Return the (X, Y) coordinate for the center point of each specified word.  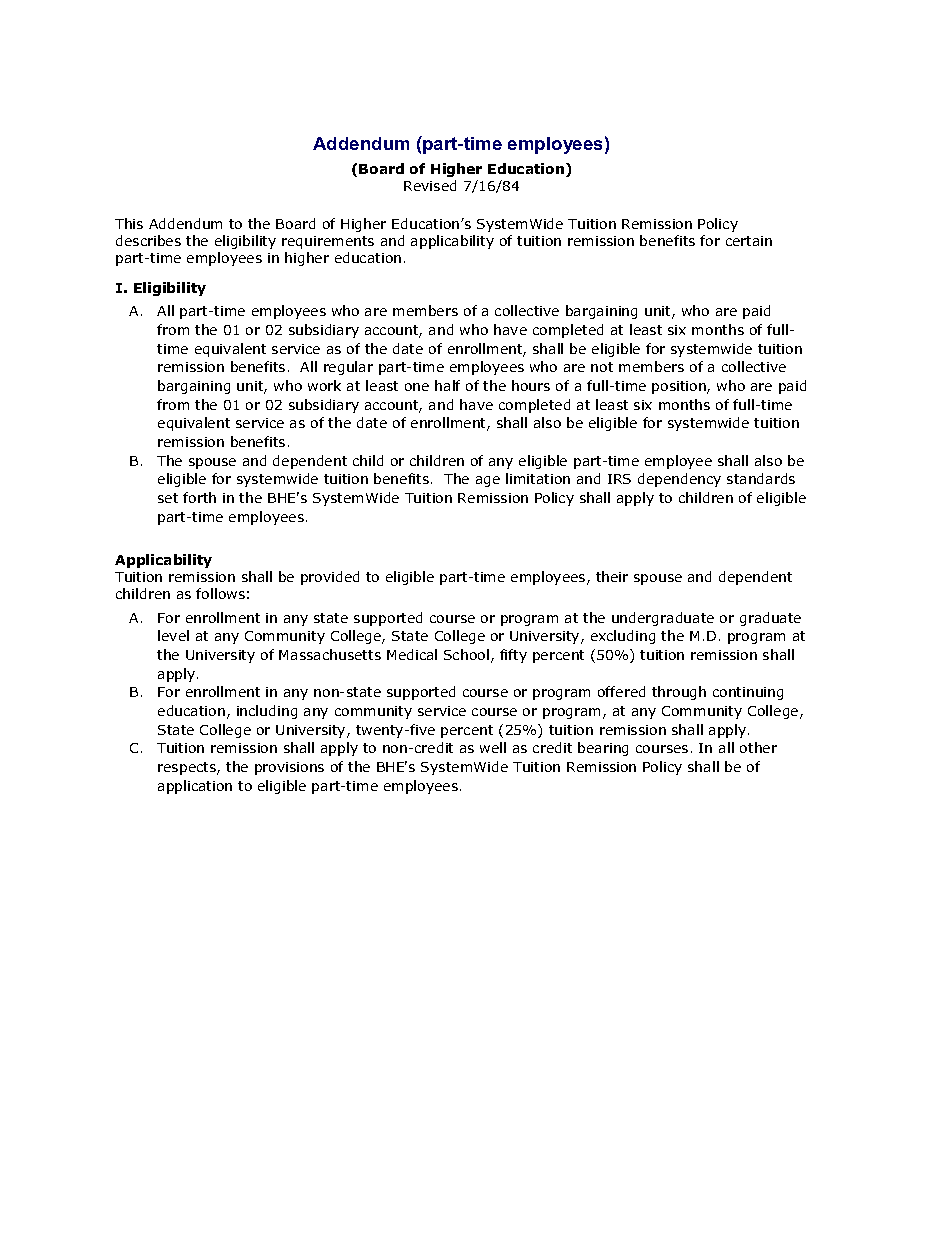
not (602, 367)
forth (199, 497)
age (488, 481)
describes (148, 240)
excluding (623, 637)
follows (220, 593)
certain (749, 241)
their (612, 576)
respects (188, 768)
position (680, 387)
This (129, 223)
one (417, 387)
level (173, 635)
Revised (430, 185)
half (447, 385)
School (466, 654)
